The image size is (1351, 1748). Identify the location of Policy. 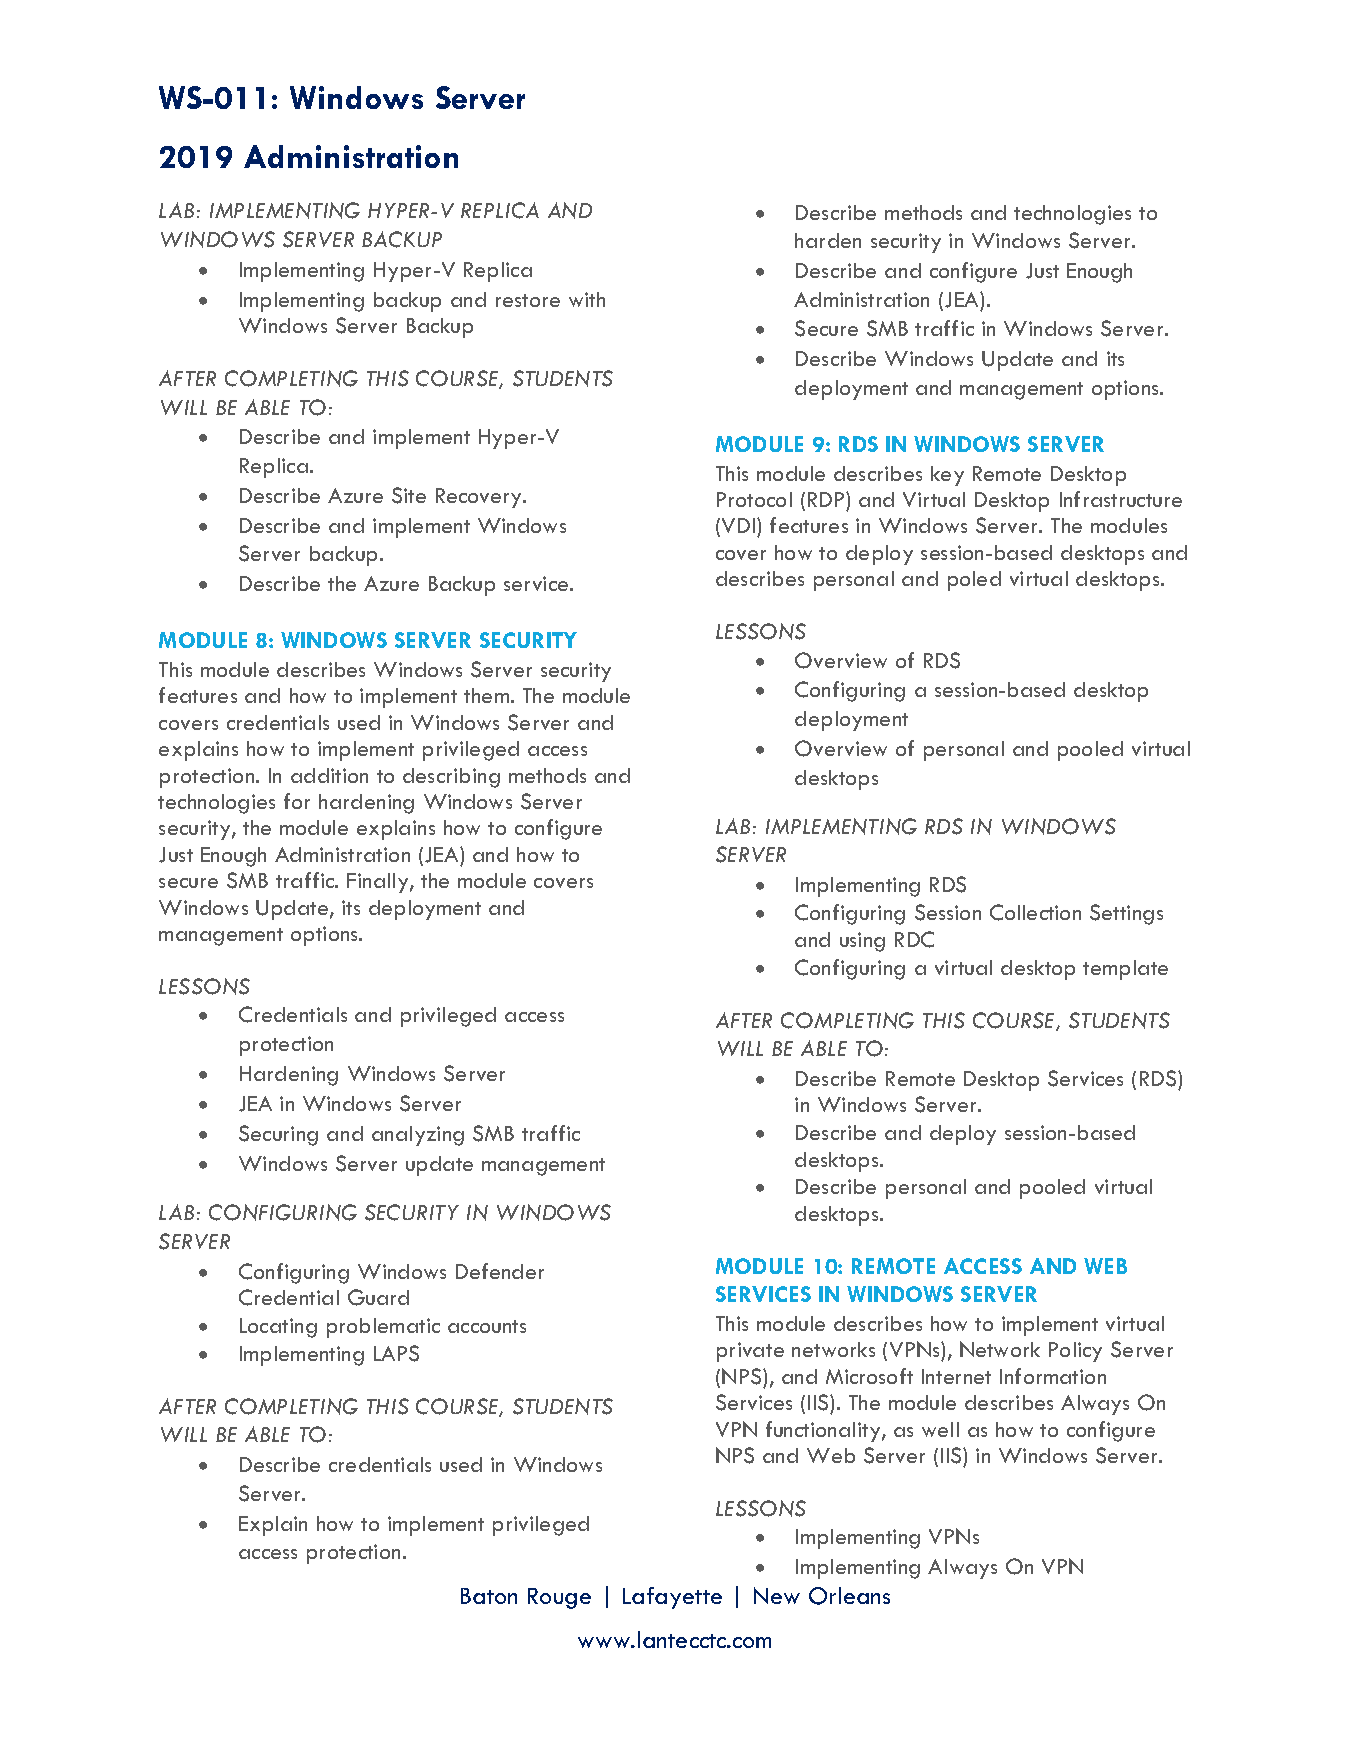
(1075, 1352).
